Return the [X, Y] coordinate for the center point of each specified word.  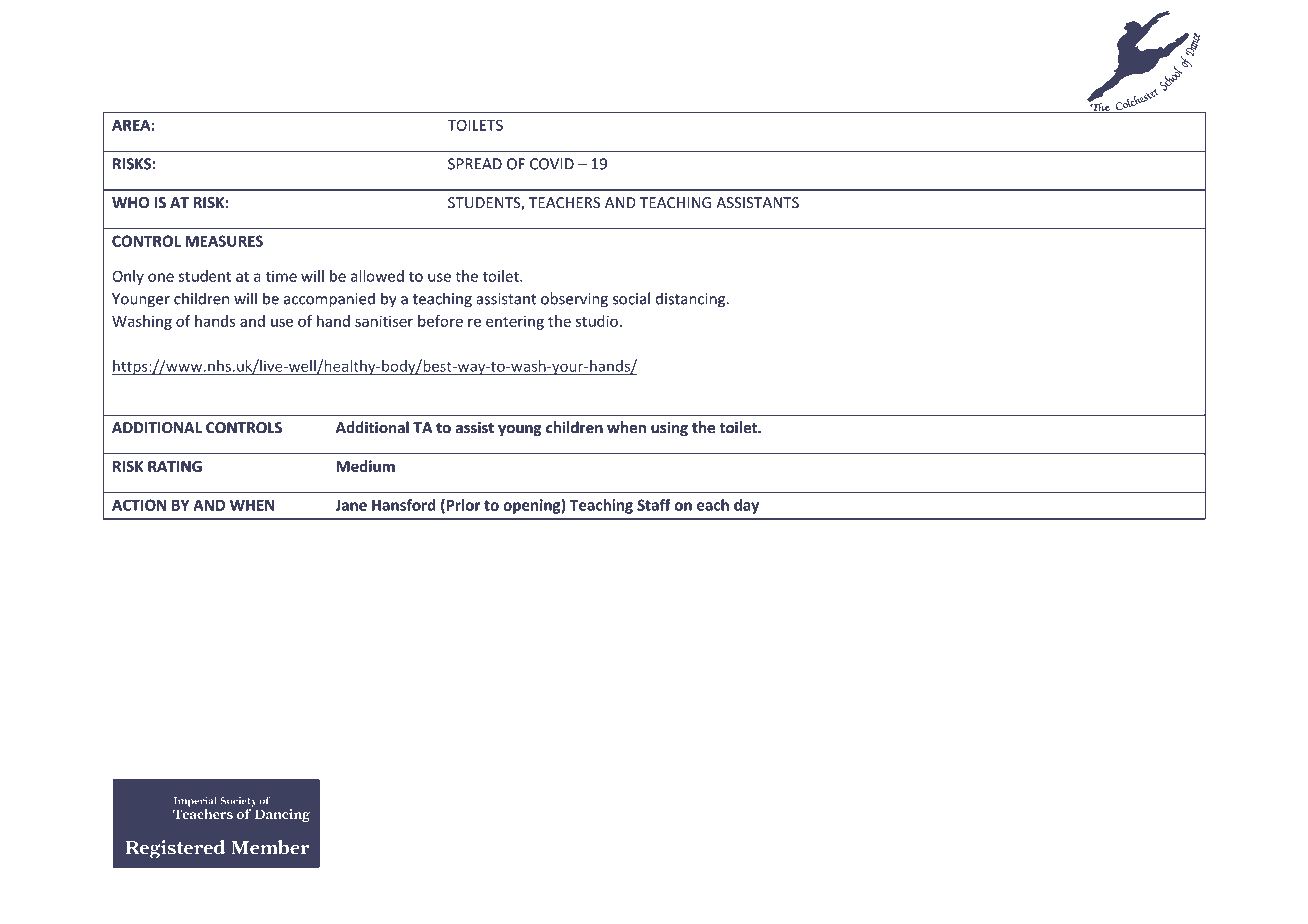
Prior [462, 506]
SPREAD [475, 164]
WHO [130, 203]
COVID [552, 164]
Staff [654, 505]
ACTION [139, 505]
